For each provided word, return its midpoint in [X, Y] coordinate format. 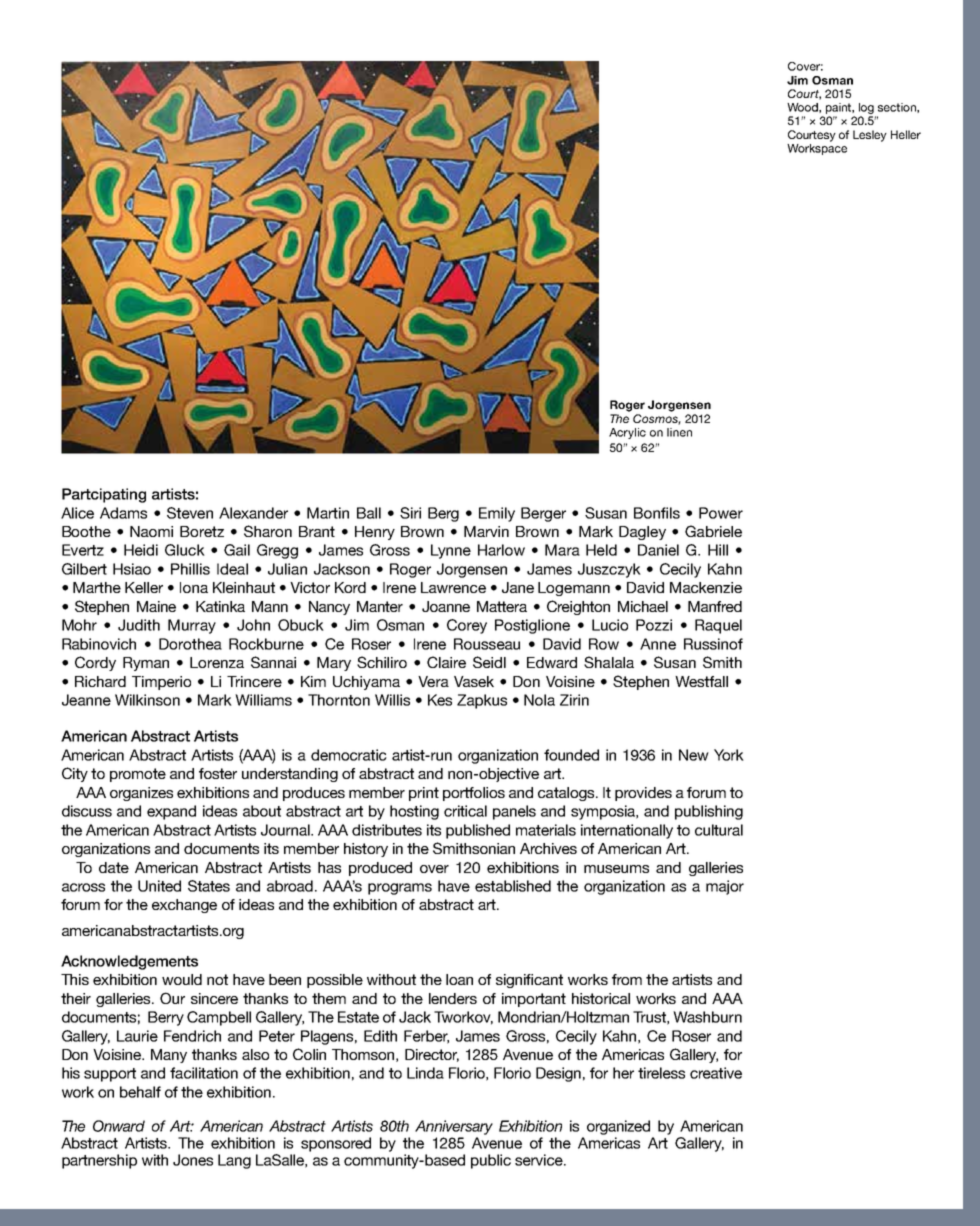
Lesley [870, 136]
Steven [190, 513]
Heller [906, 134]
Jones [193, 1160]
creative [716, 1073]
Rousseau [487, 644]
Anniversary [454, 1127]
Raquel [718, 626]
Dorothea [190, 644]
